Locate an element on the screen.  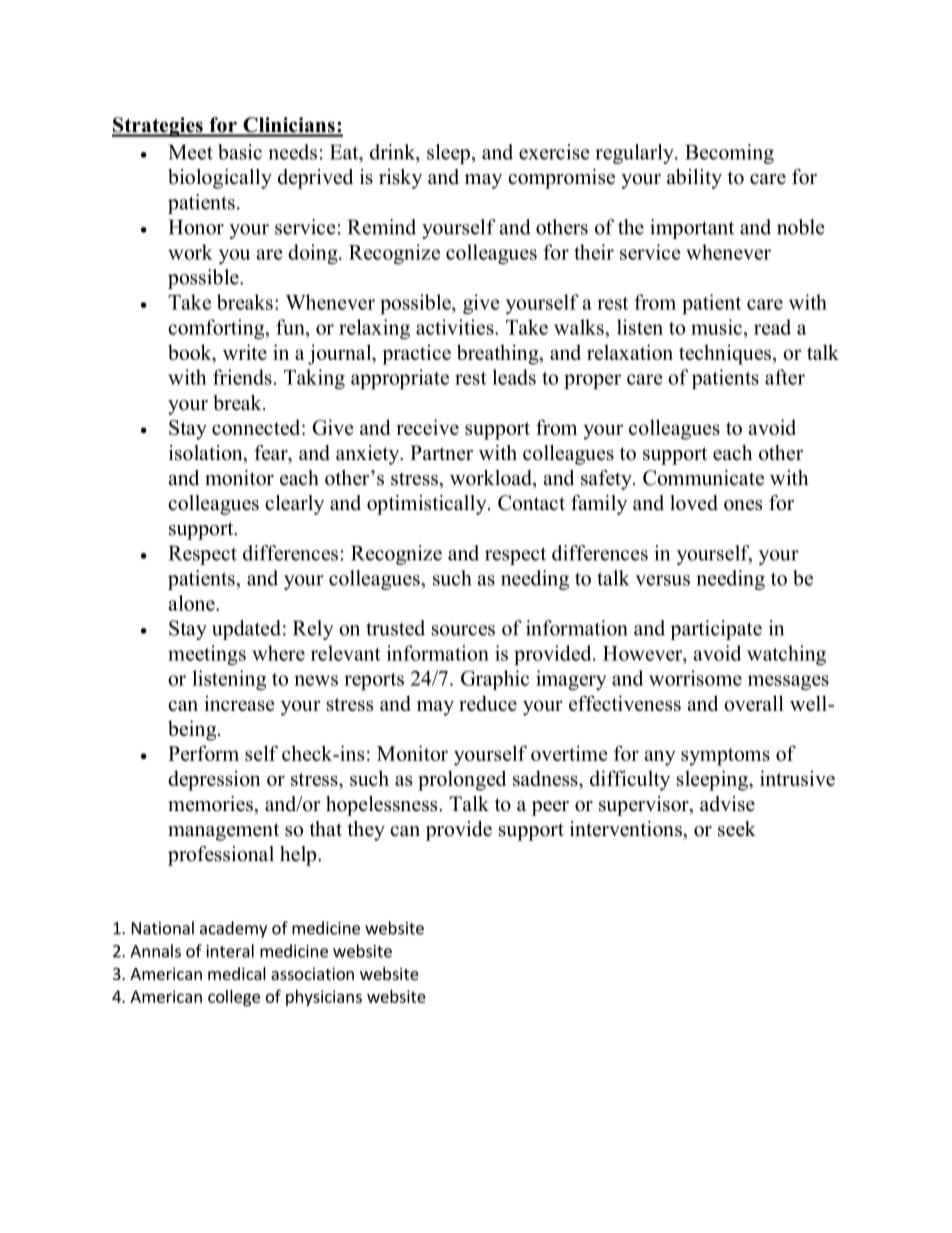
exercise is located at coordinates (554, 152).
